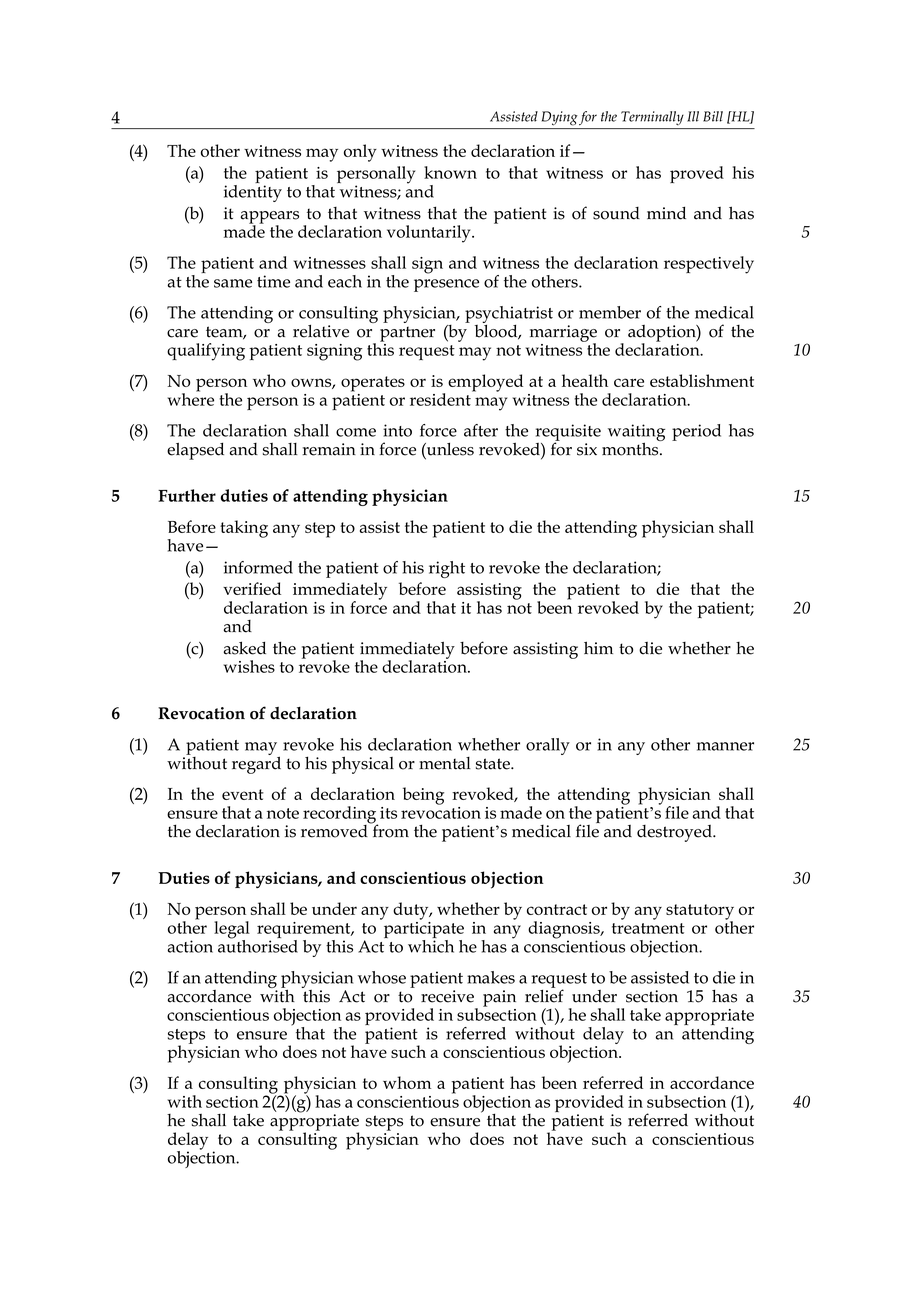 This screenshot has height=1308, width=924. What do you see at coordinates (675, 833) in the screenshot?
I see `destroyed` at bounding box center [675, 833].
